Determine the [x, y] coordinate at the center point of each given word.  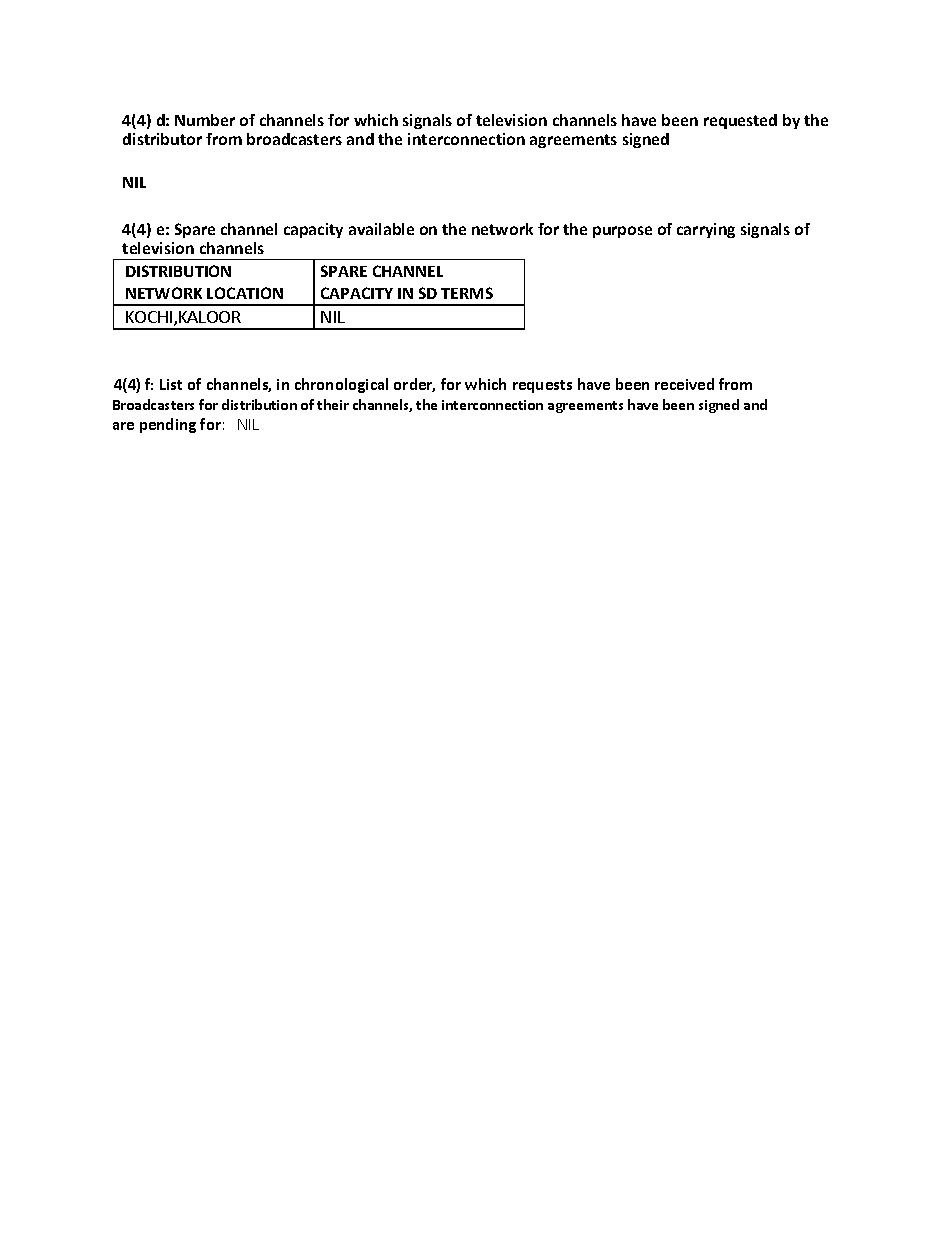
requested [740, 121]
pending [168, 425]
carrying [706, 230]
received [684, 384]
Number [205, 120]
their [333, 404]
